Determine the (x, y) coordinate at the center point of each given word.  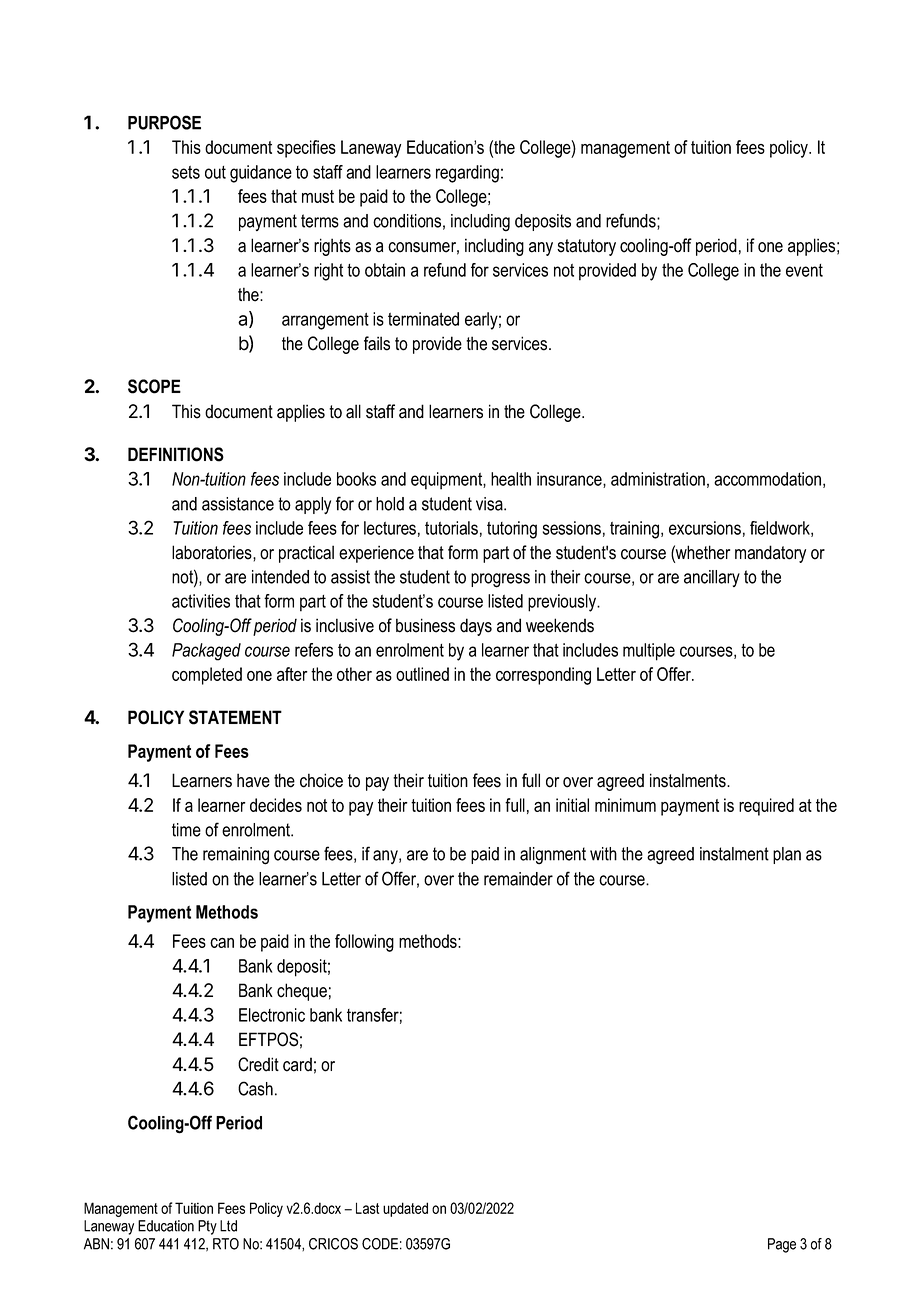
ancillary (712, 578)
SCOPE (154, 386)
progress (500, 580)
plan (787, 855)
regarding (467, 174)
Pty (207, 1227)
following (364, 943)
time (186, 830)
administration (658, 479)
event (804, 270)
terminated (423, 319)
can (222, 943)
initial (572, 805)
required (766, 807)
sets (186, 172)
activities (201, 601)
